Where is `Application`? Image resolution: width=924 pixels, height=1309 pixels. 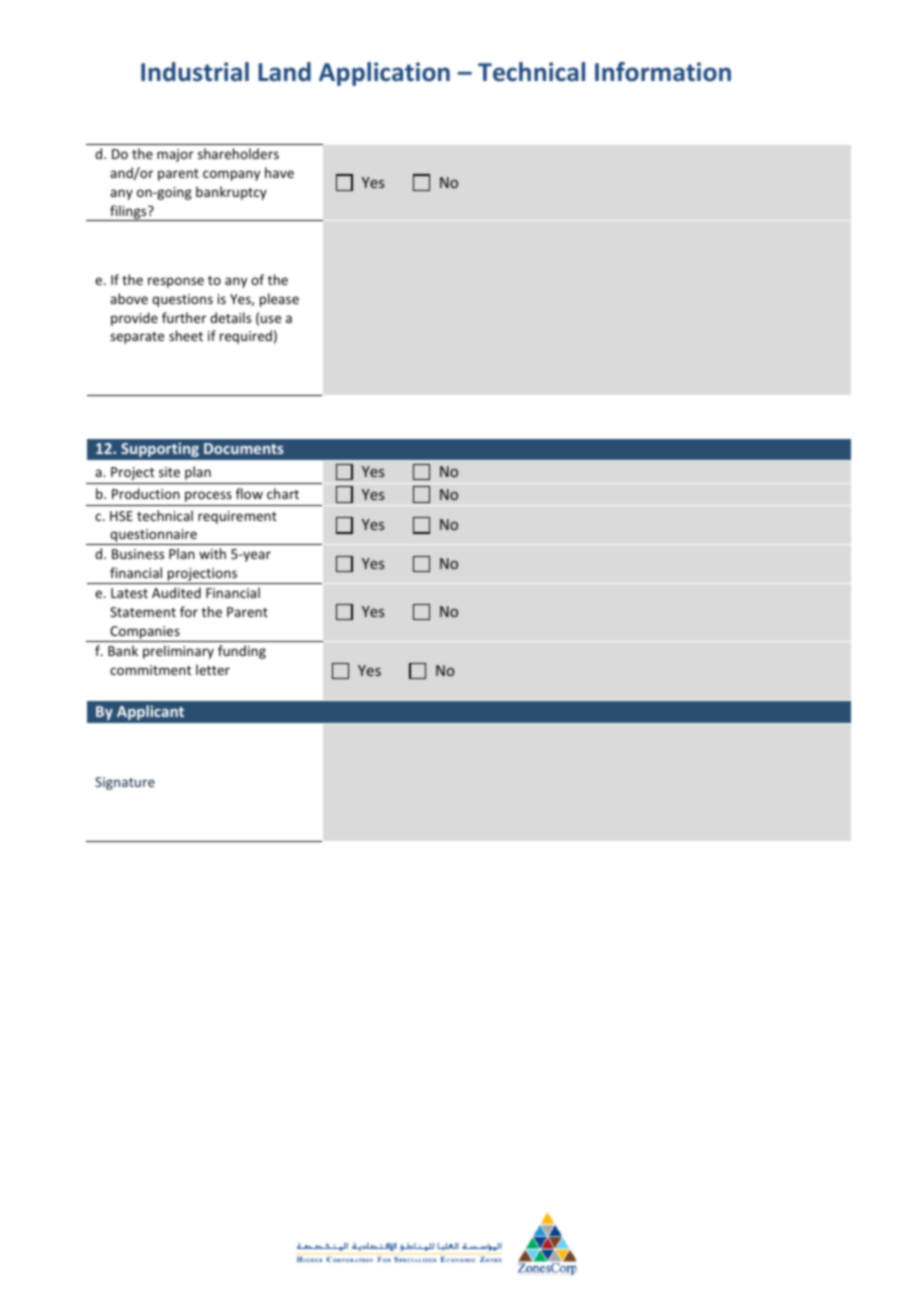 Application is located at coordinates (384, 74).
